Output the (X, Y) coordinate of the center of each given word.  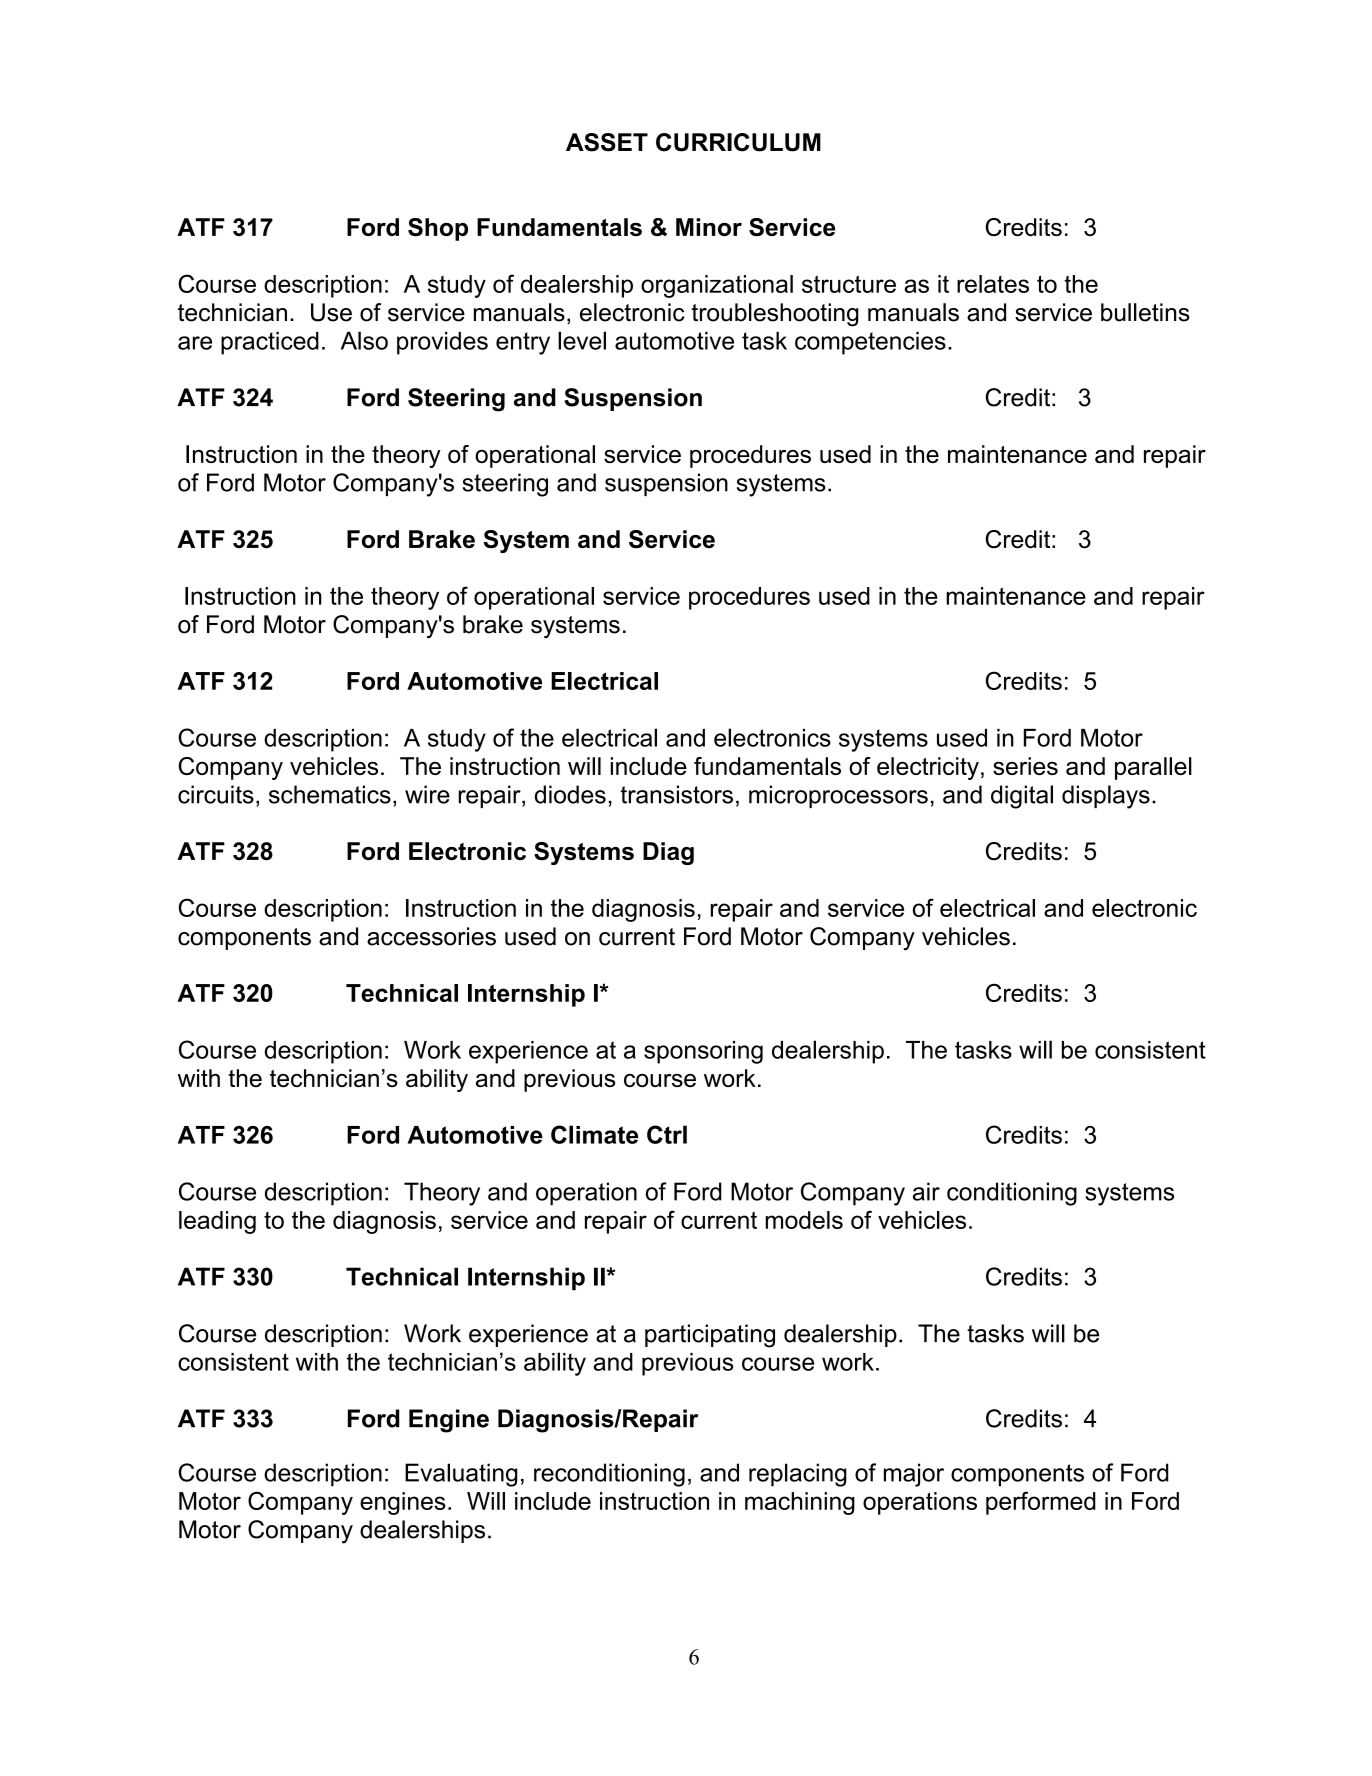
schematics (330, 794)
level (582, 340)
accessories (431, 936)
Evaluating (461, 1475)
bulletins (1145, 312)
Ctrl (667, 1134)
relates (993, 284)
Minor (709, 227)
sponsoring (703, 1052)
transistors (676, 794)
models (804, 1220)
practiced (270, 343)
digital (1022, 797)
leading (217, 1222)
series (1025, 766)
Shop (438, 229)
